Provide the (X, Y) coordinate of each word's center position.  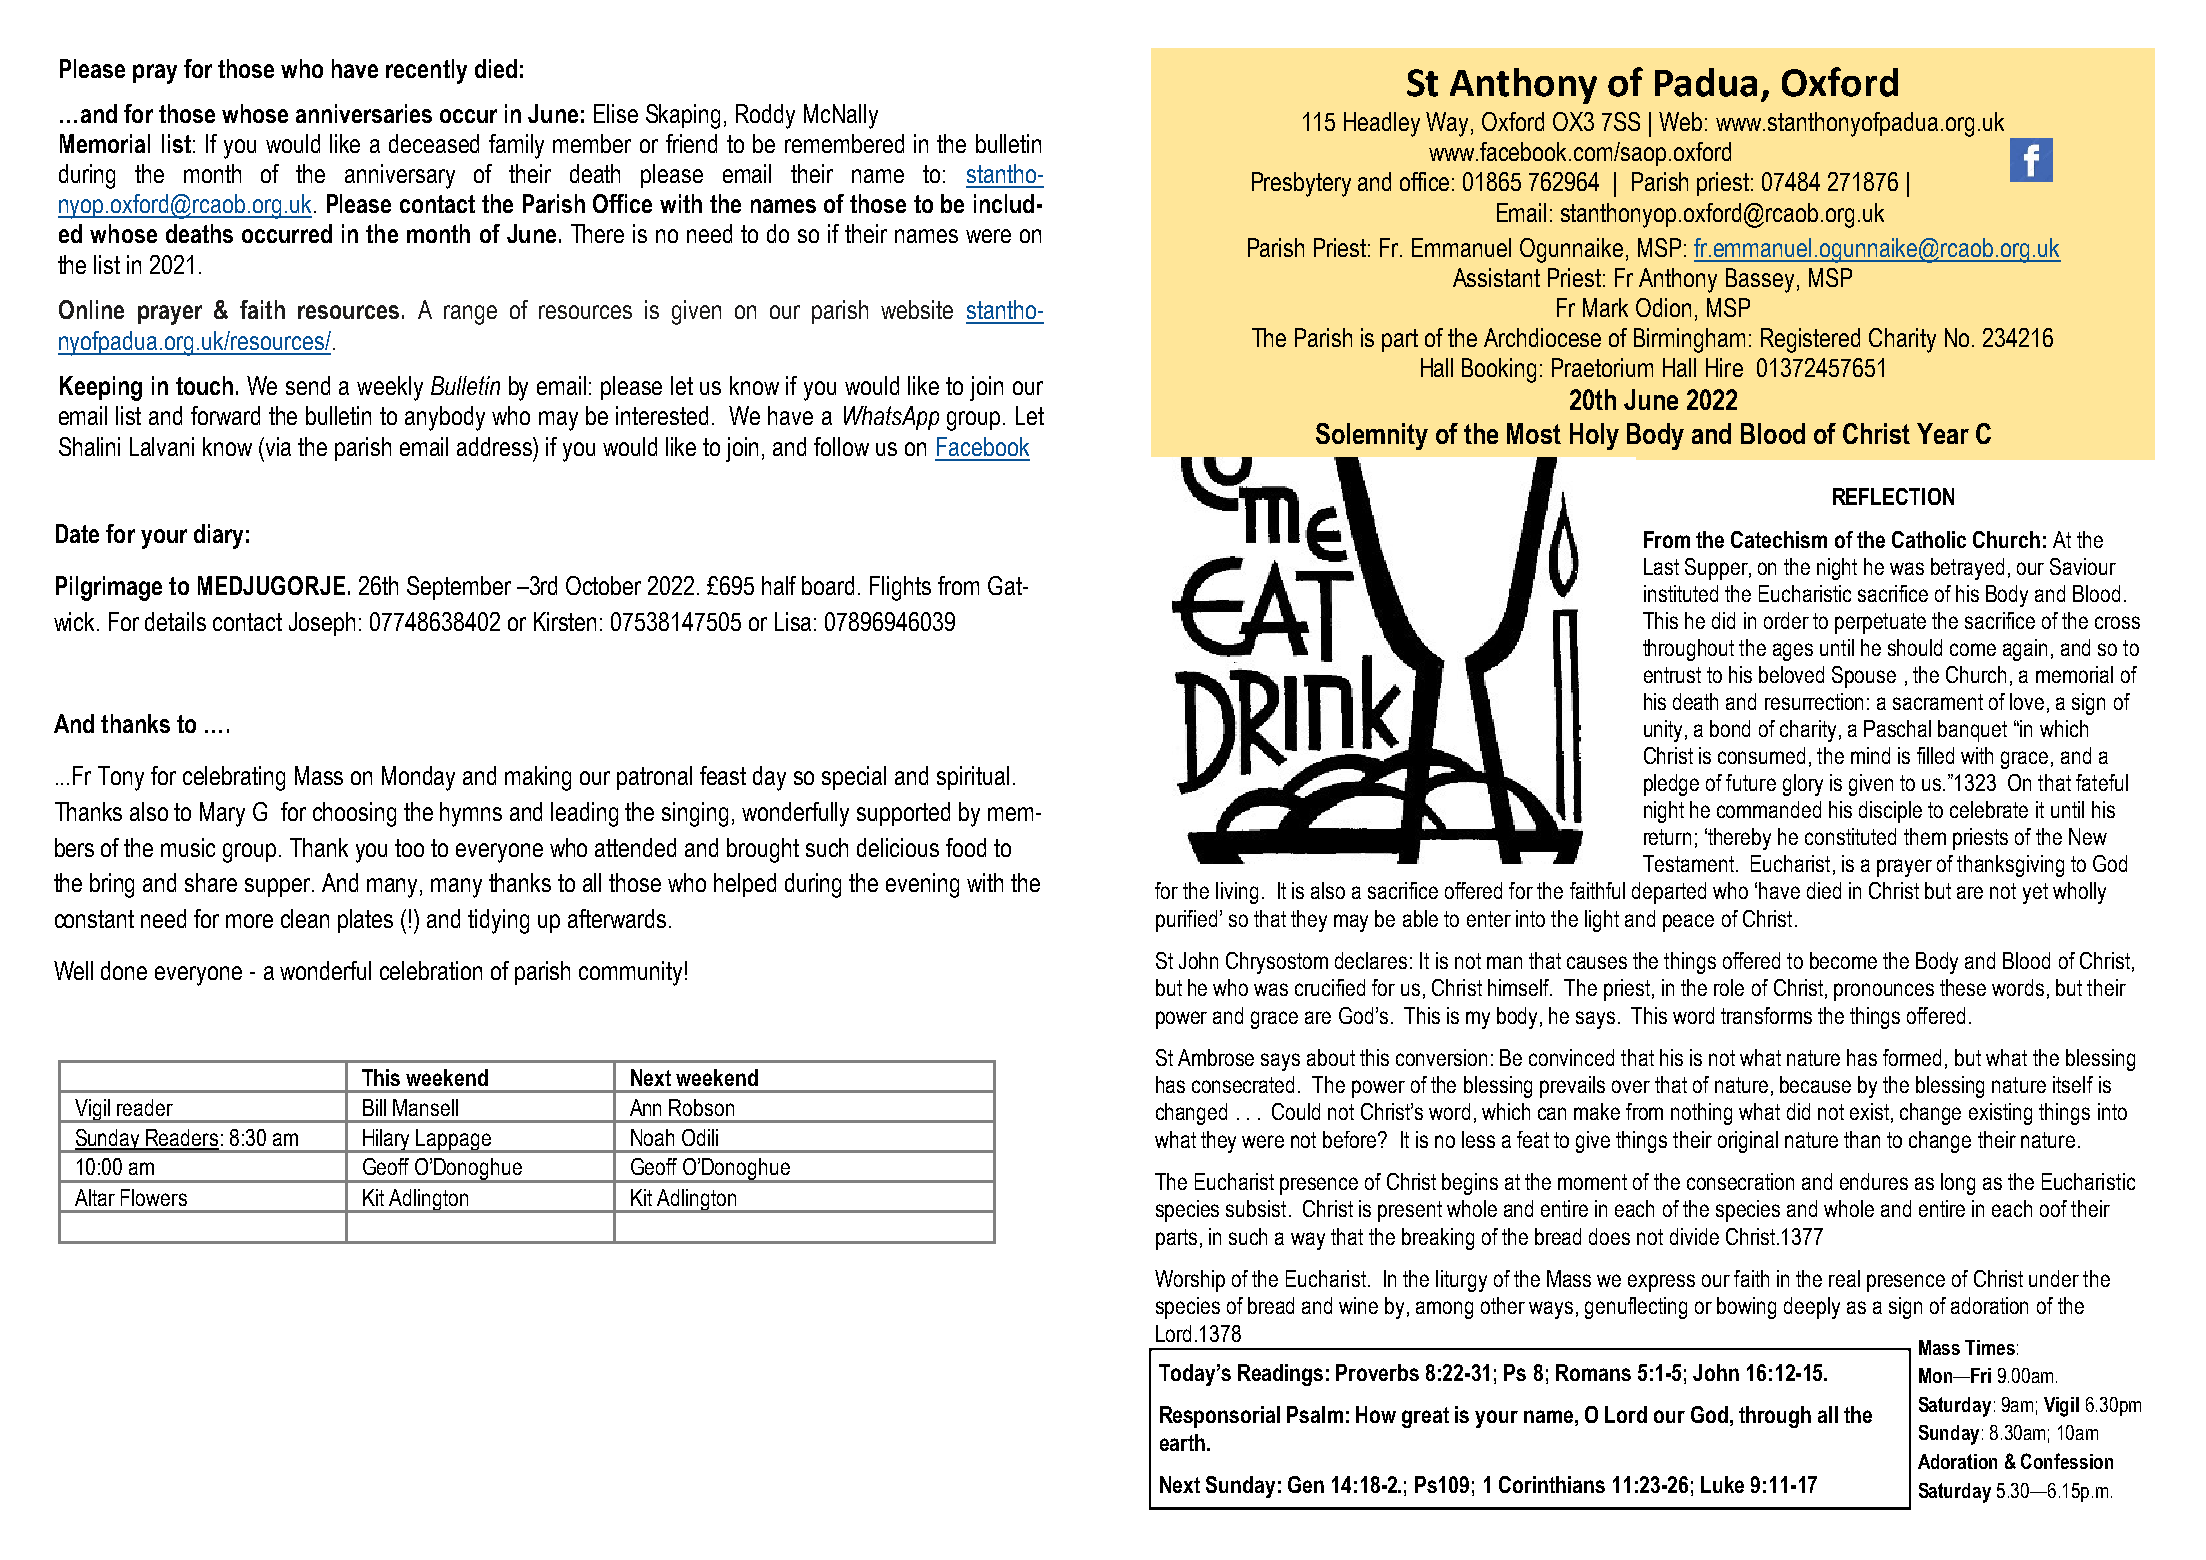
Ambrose (1216, 1057)
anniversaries (364, 113)
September (459, 588)
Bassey (1760, 280)
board (828, 585)
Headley (1382, 124)
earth (1182, 1442)
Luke (1722, 1484)
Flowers (154, 1197)
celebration (431, 970)
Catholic (1929, 539)
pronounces (1884, 992)
